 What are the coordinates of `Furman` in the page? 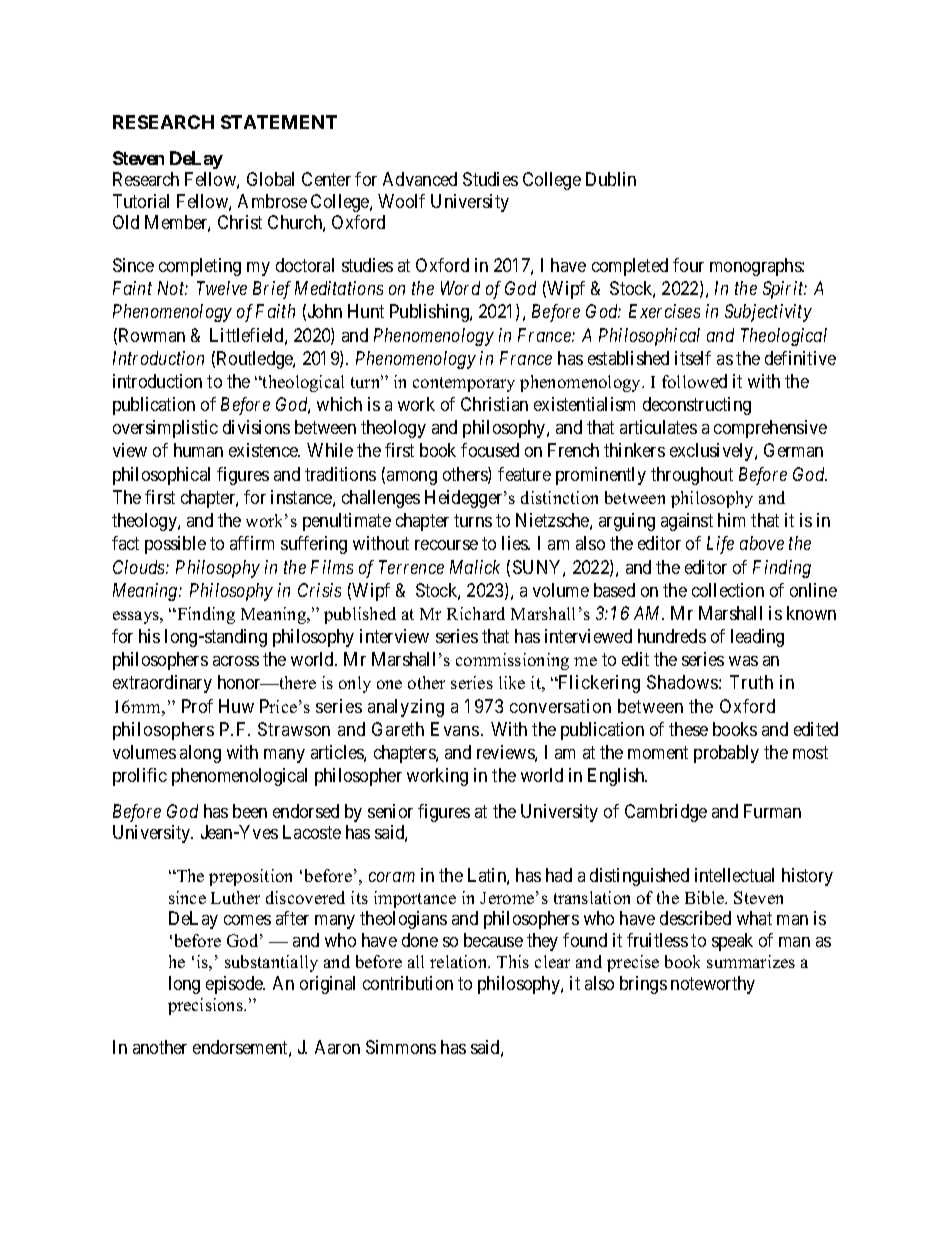 It's located at (772, 811).
